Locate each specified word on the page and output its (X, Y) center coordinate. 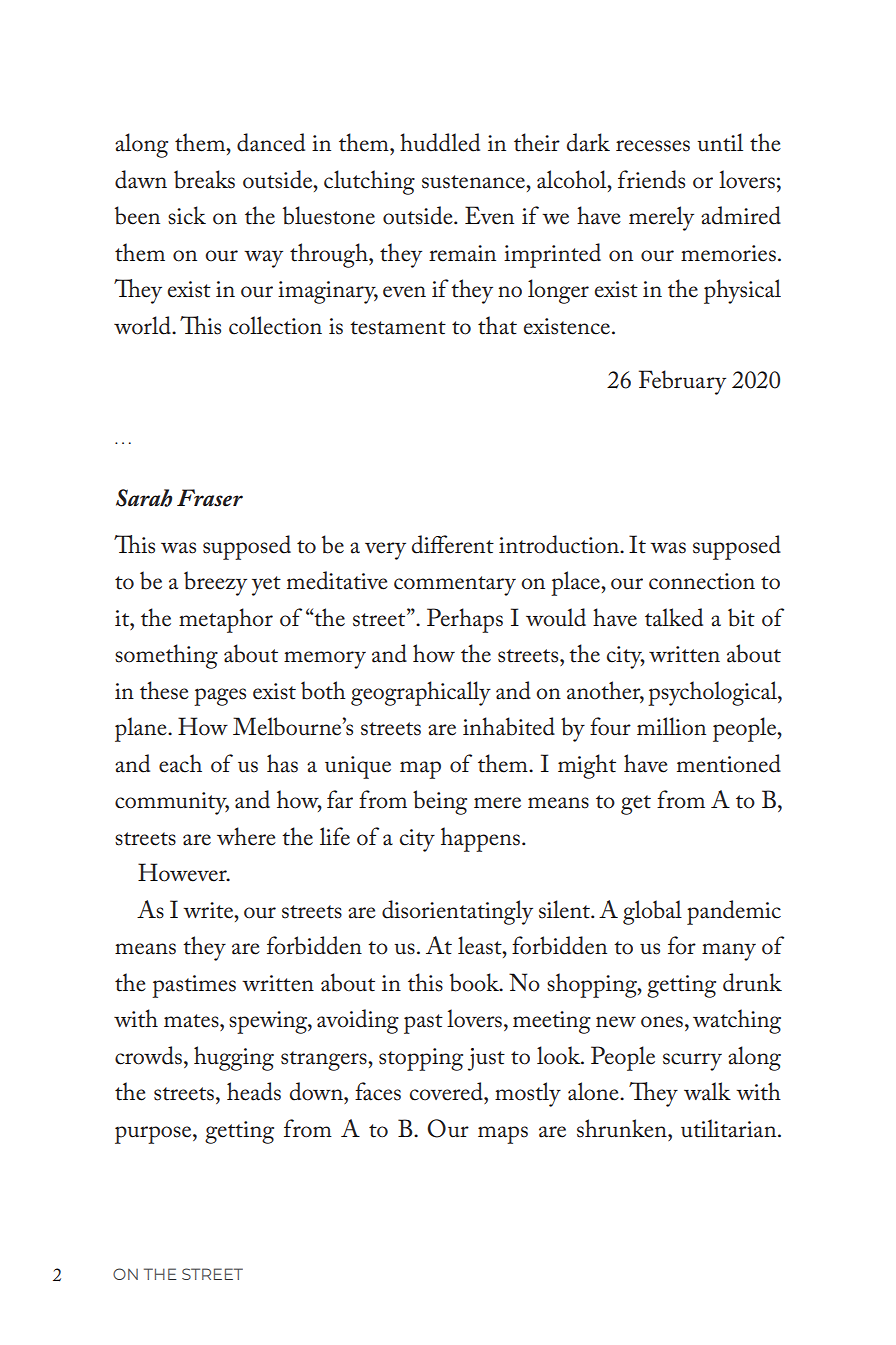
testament (398, 328)
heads (254, 1091)
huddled (440, 142)
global (652, 912)
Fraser (210, 498)
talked (674, 617)
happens (480, 839)
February (682, 382)
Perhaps (465, 620)
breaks (204, 179)
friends (651, 179)
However (183, 872)
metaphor (226, 620)
